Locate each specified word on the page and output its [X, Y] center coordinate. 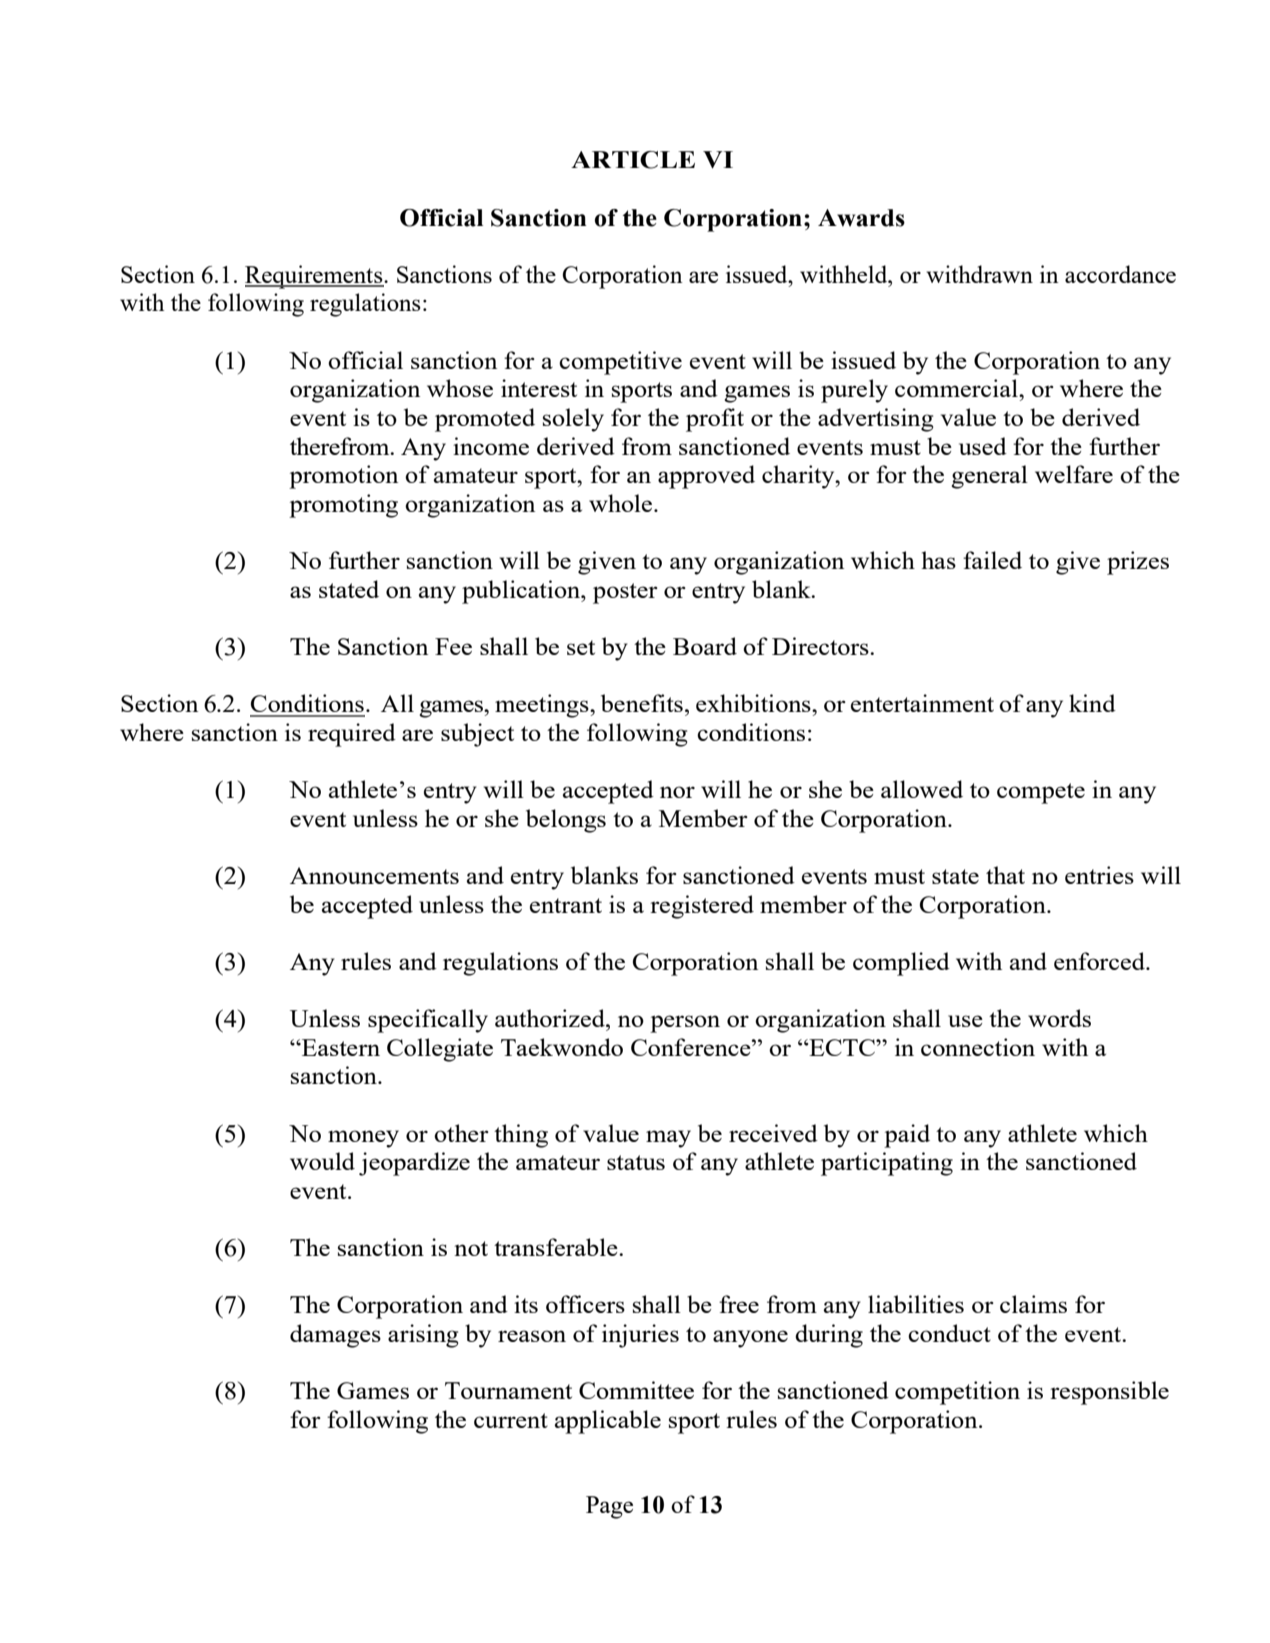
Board [705, 646]
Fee [453, 646]
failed [992, 560]
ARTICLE [633, 160]
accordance [1120, 274]
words [1059, 1018]
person [685, 1024]
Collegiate [440, 1050]
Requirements [315, 277]
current [511, 1420]
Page [609, 1507]
